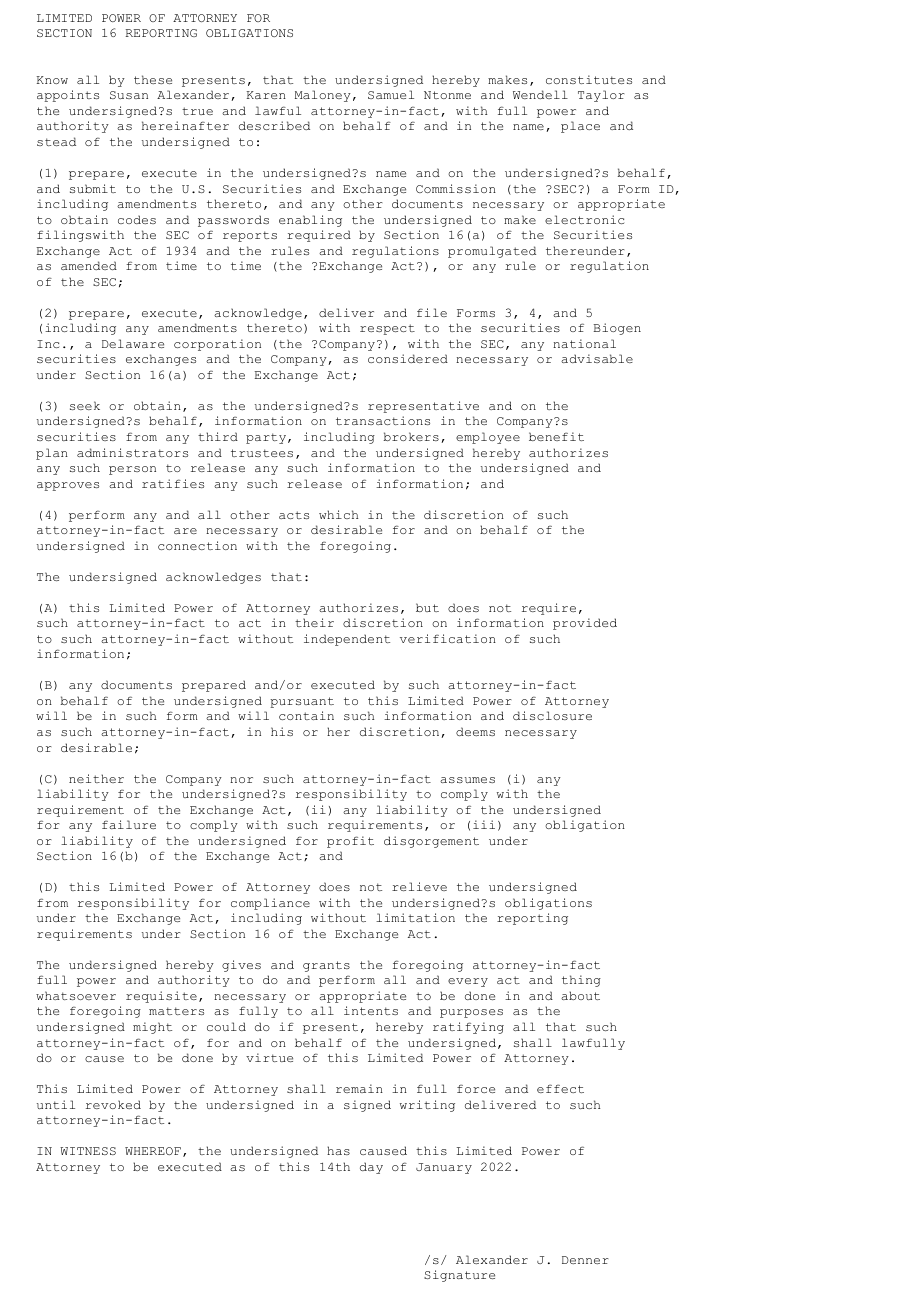 The height and width of the screenshot is (1308, 924). I want to click on Maloney, so click(323, 96).
